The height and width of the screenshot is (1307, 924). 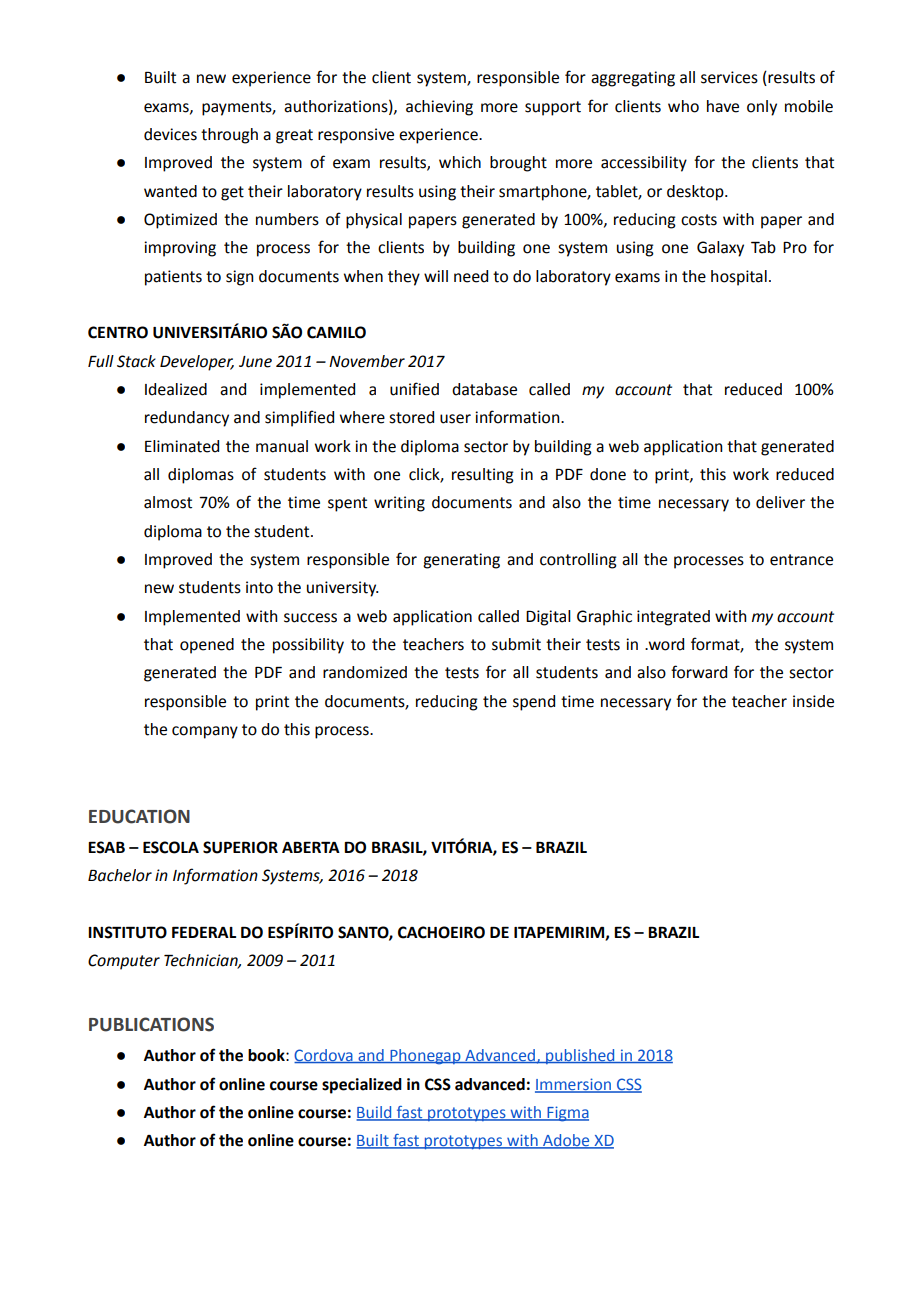 What do you see at coordinates (673, 618) in the screenshot?
I see `integrated` at bounding box center [673, 618].
